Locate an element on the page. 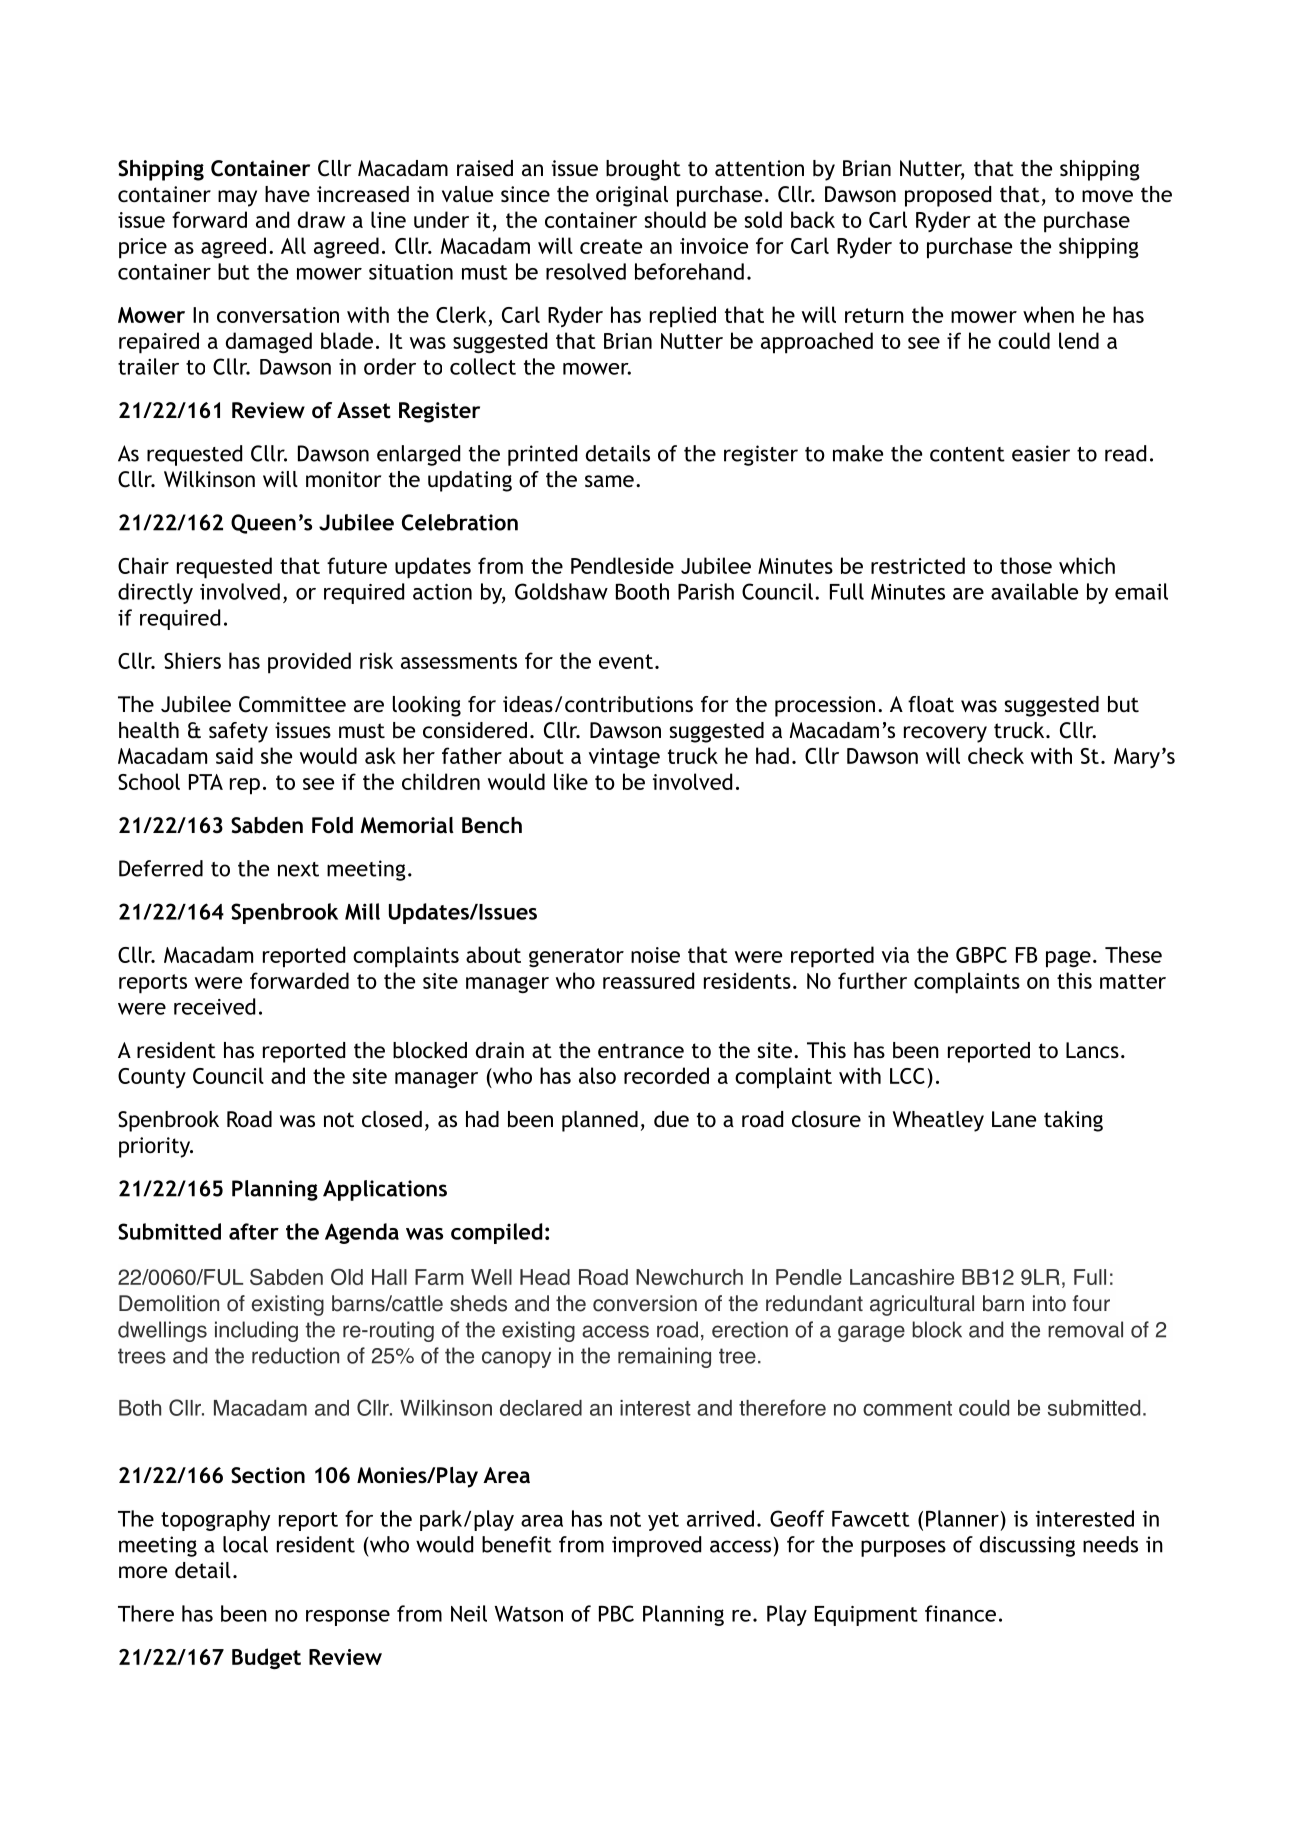 This page has width=1297, height=1835. Booth is located at coordinates (642, 591).
